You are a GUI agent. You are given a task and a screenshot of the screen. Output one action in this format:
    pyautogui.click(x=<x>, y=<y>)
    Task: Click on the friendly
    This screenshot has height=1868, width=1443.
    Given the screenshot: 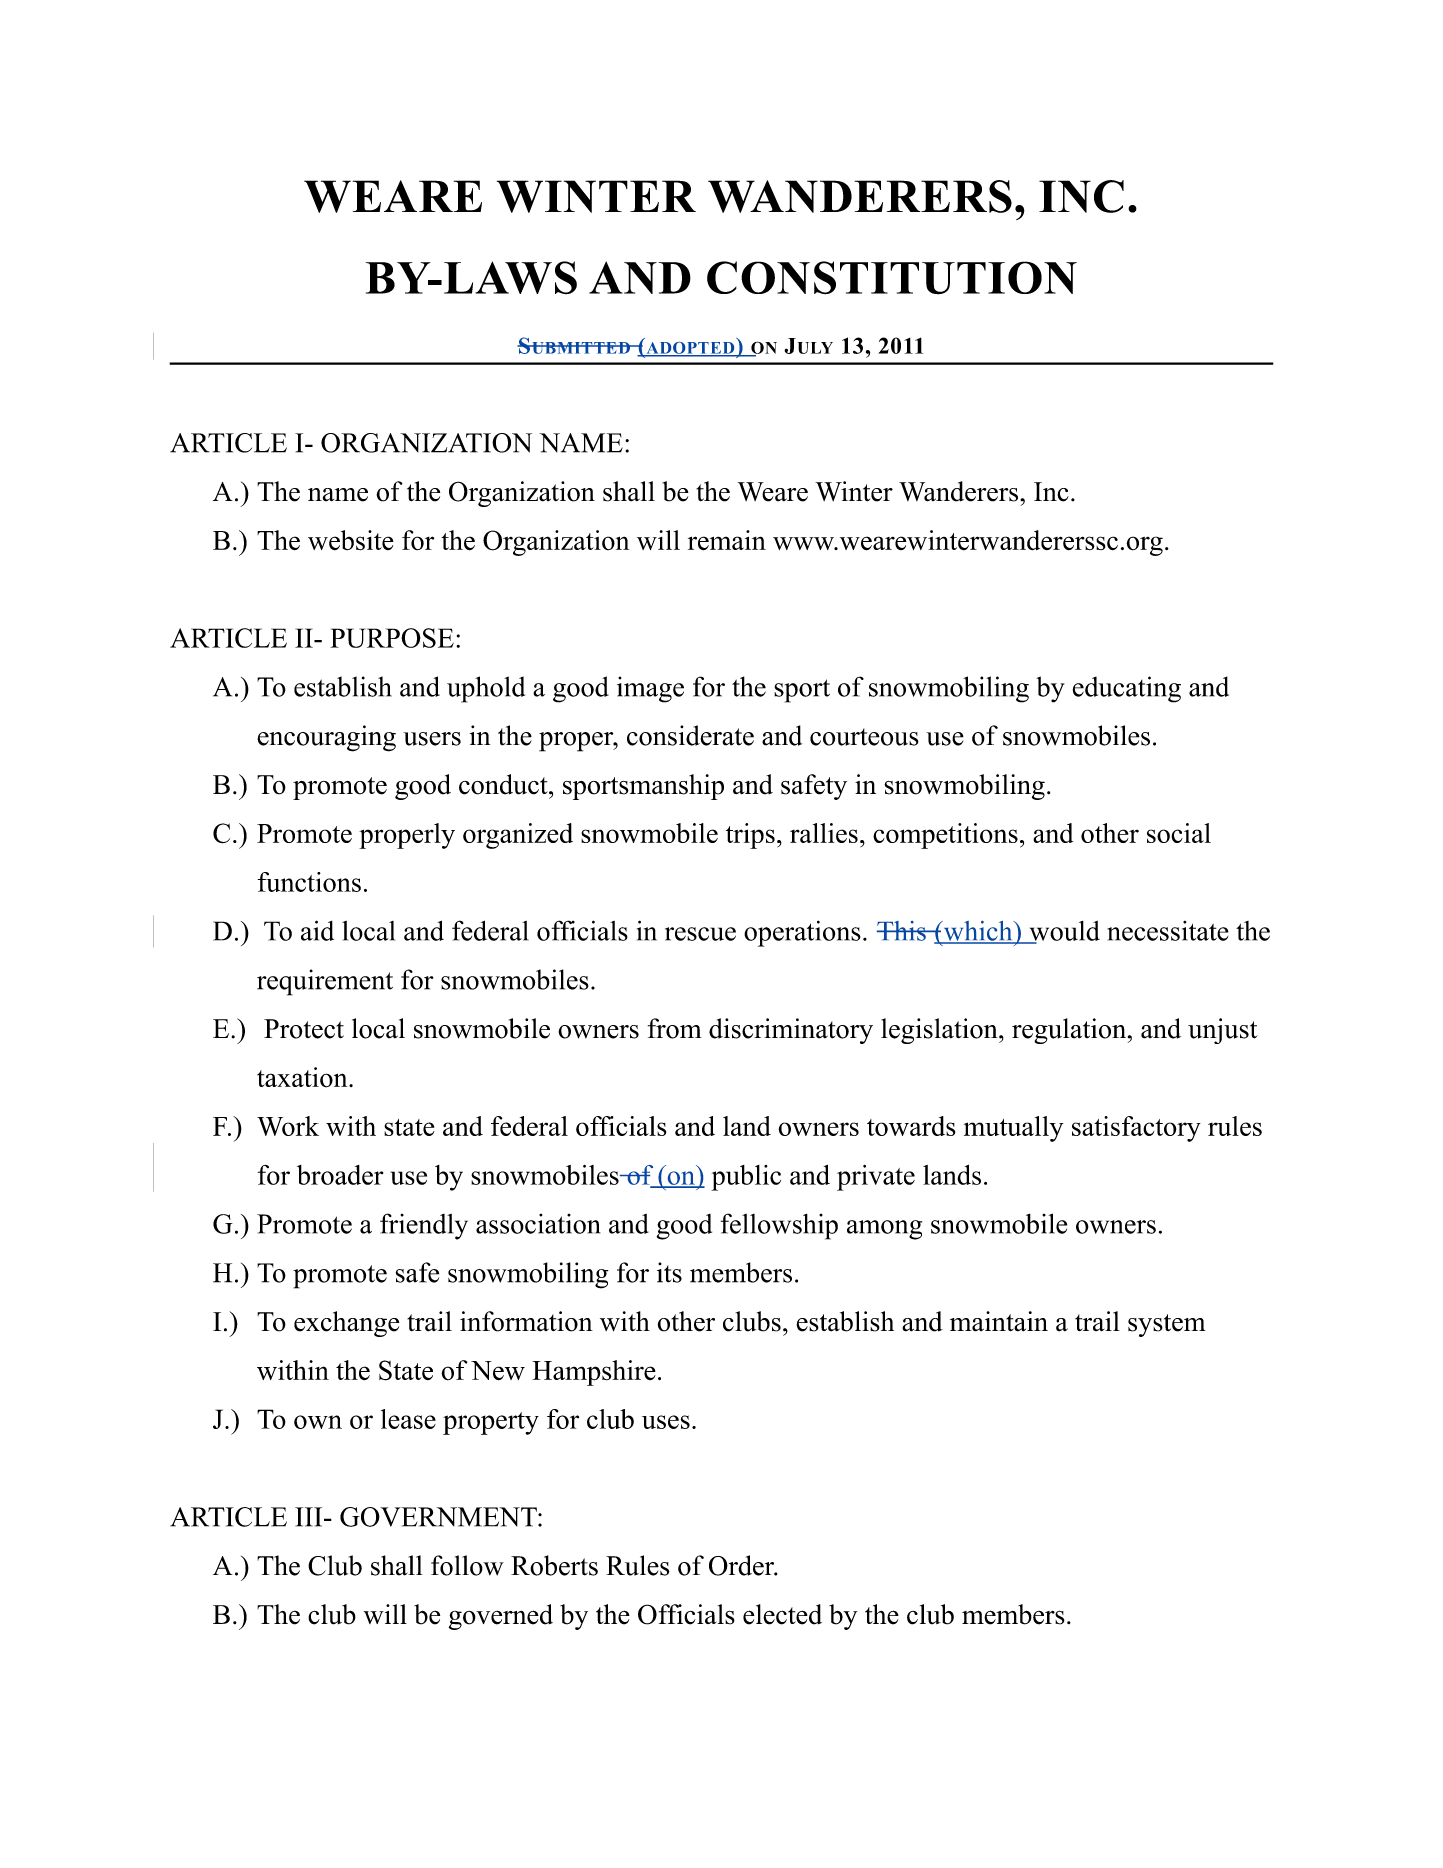 What is the action you would take?
    pyautogui.click(x=424, y=1226)
